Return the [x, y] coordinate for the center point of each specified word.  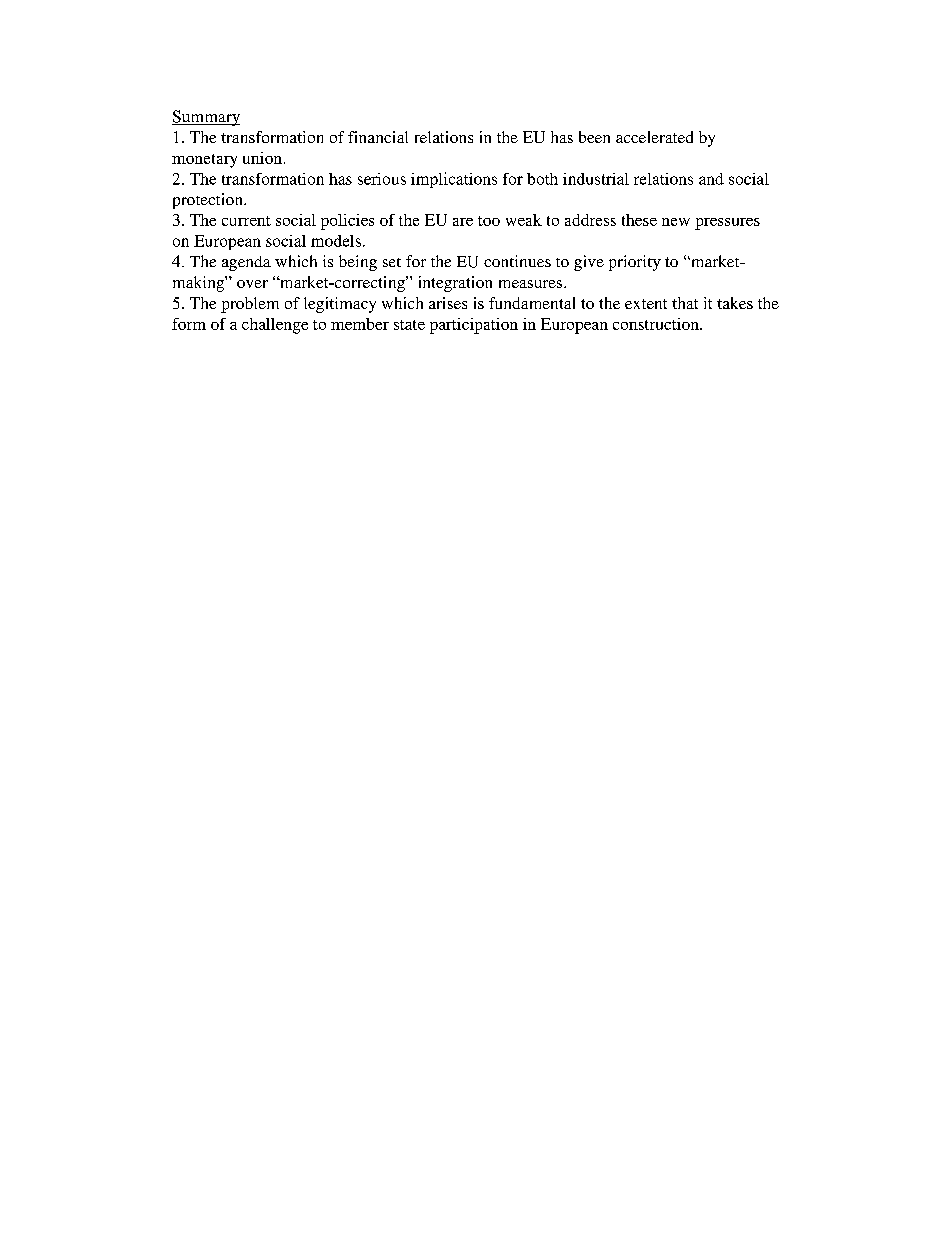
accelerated [654, 137]
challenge [275, 326]
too [489, 221]
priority [635, 263]
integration [455, 284]
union [262, 158]
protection [209, 201]
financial [378, 137]
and [711, 179]
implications [454, 180]
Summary [206, 118]
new [676, 222]
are [463, 222]
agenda [246, 263]
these [639, 220]
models [336, 241]
